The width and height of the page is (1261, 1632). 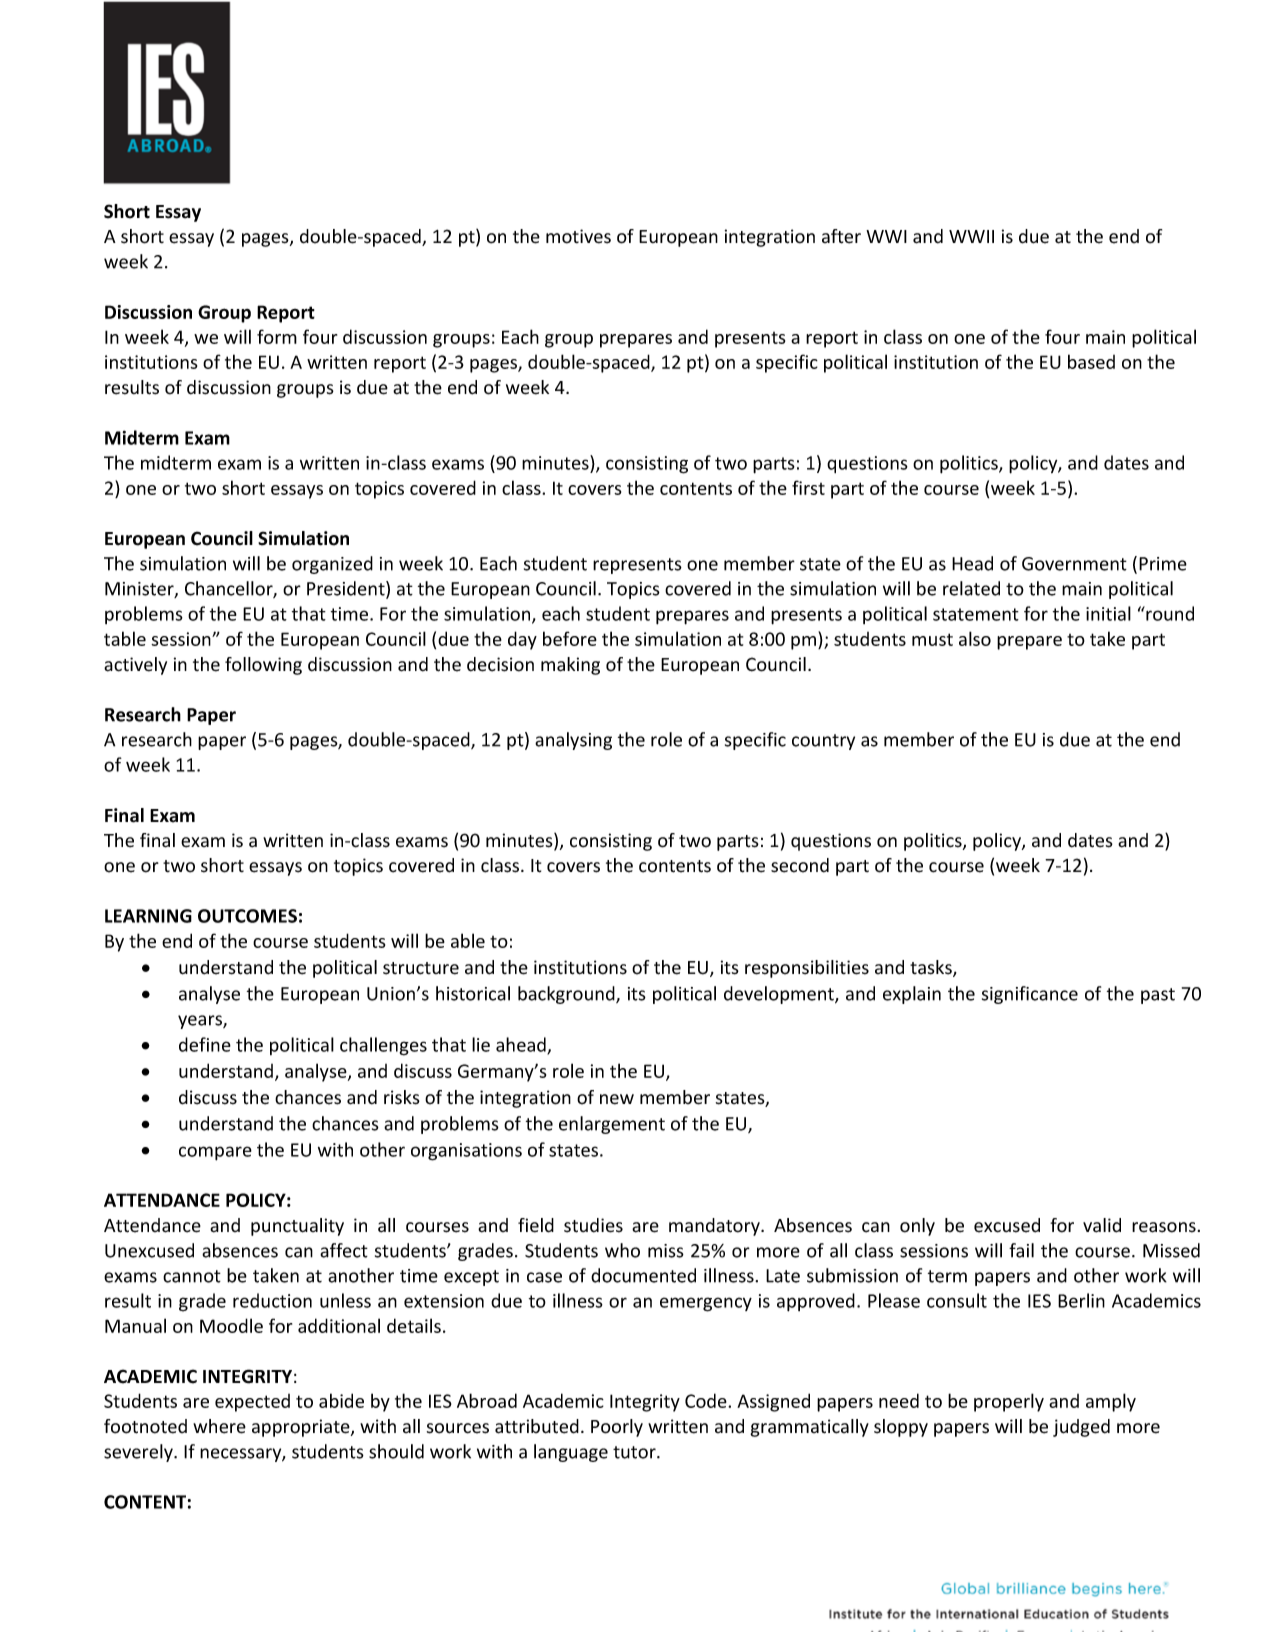 I want to click on second, so click(x=800, y=865).
